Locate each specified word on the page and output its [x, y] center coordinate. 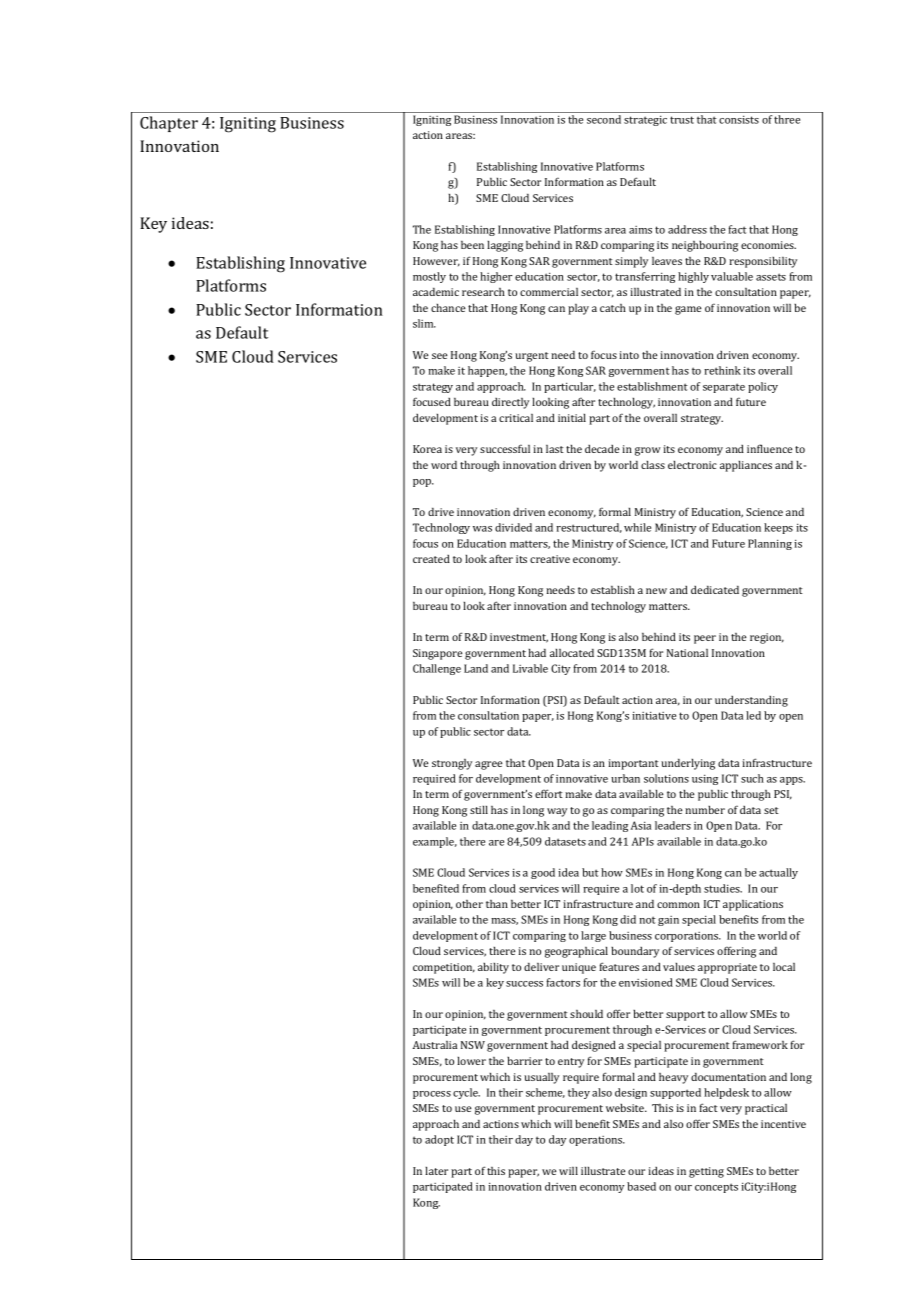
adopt [439, 1140]
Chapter [169, 124]
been [472, 245]
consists [739, 119]
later [436, 1170]
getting [706, 1172]
